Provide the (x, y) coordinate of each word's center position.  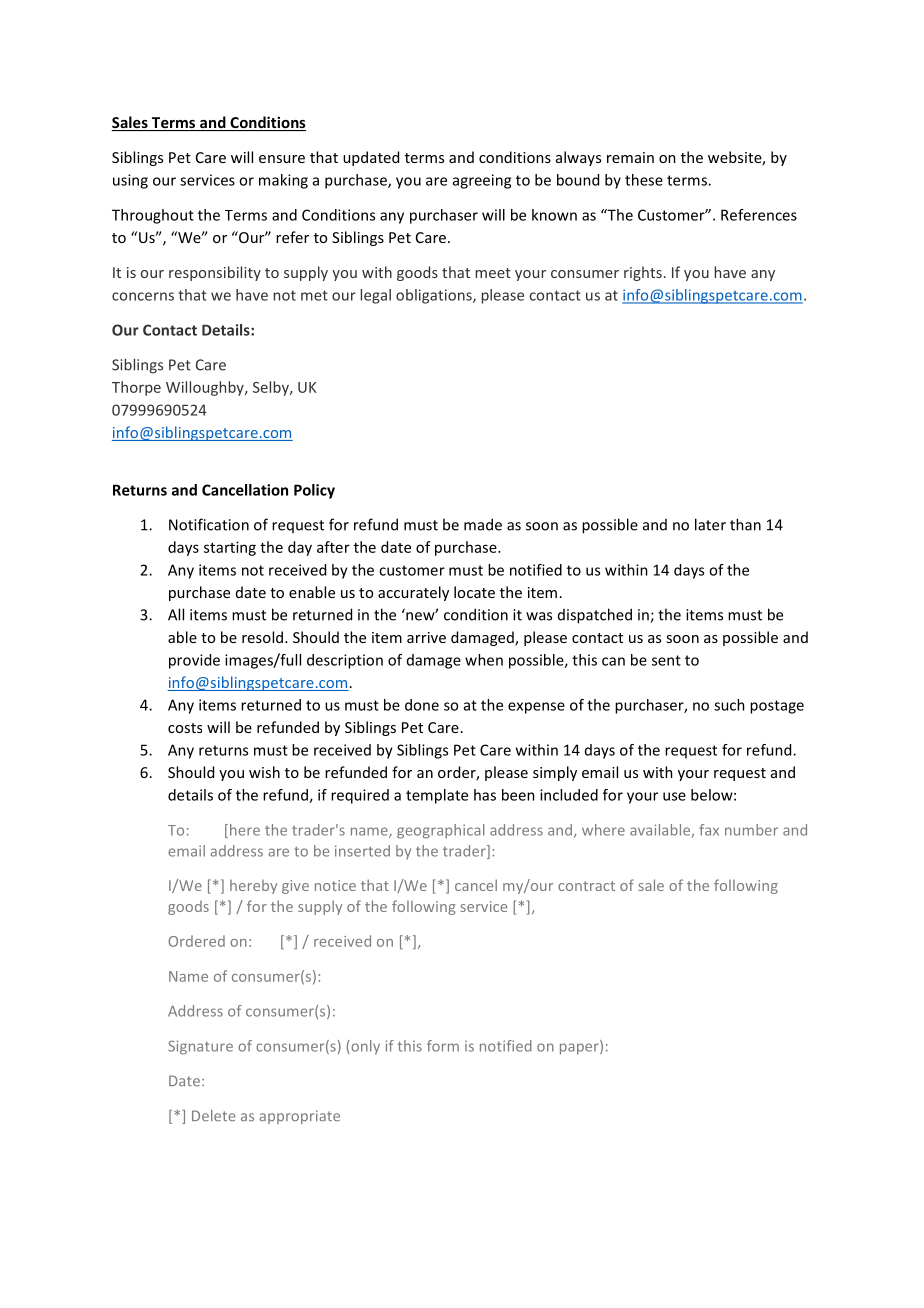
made (483, 524)
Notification (209, 524)
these (644, 180)
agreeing (482, 181)
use (674, 796)
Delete (213, 1115)
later (710, 524)
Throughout (153, 216)
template (437, 796)
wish (264, 772)
